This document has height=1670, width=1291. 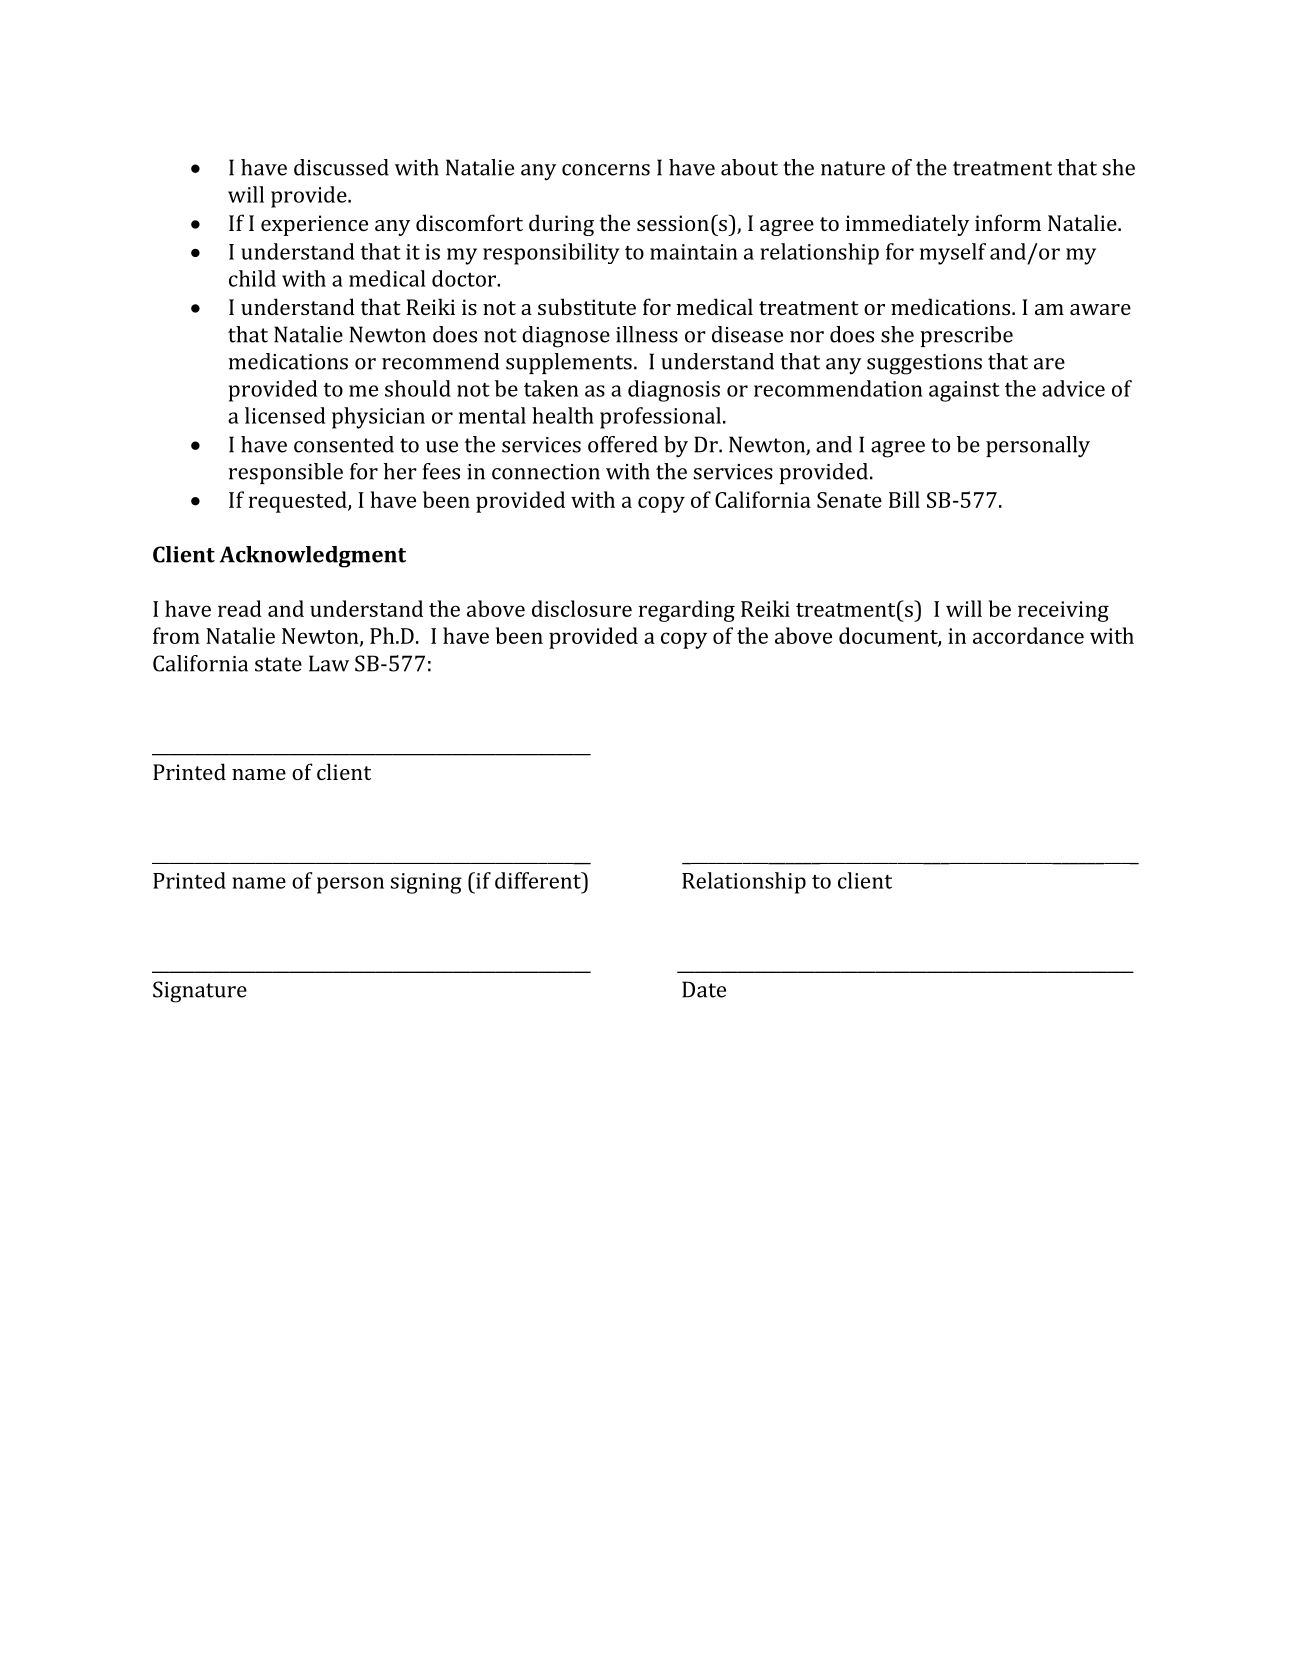 What do you see at coordinates (1063, 611) in the document?
I see `receiving` at bounding box center [1063, 611].
